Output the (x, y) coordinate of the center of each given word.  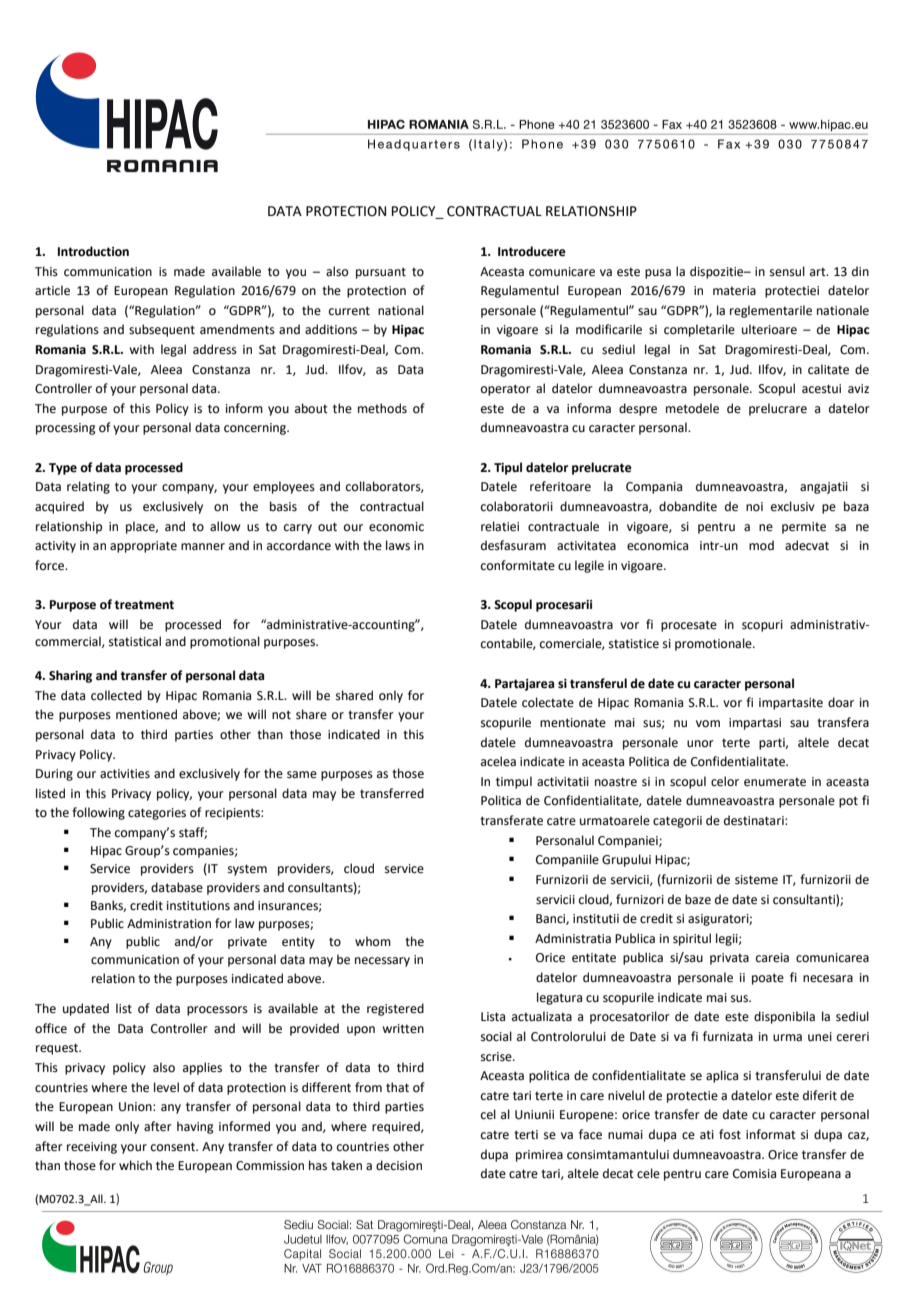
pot (848, 802)
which (135, 1165)
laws (398, 545)
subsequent (162, 330)
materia (734, 291)
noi (754, 507)
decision (399, 1165)
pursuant (381, 273)
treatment (144, 605)
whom (373, 941)
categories (157, 814)
